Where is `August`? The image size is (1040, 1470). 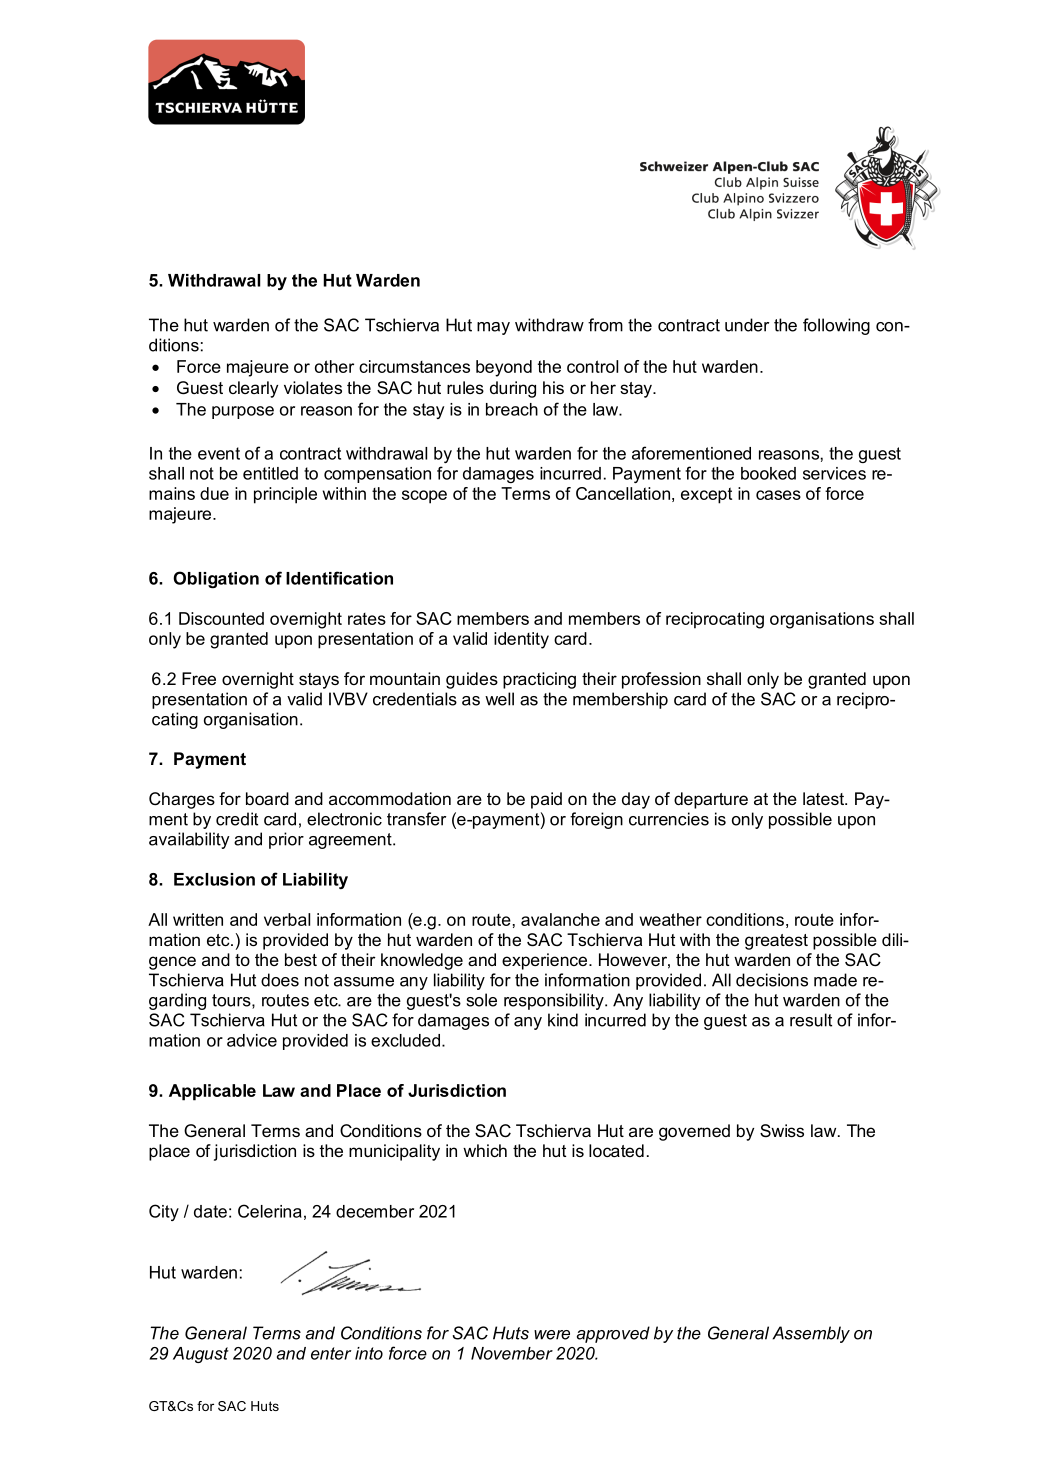 August is located at coordinates (201, 1355).
